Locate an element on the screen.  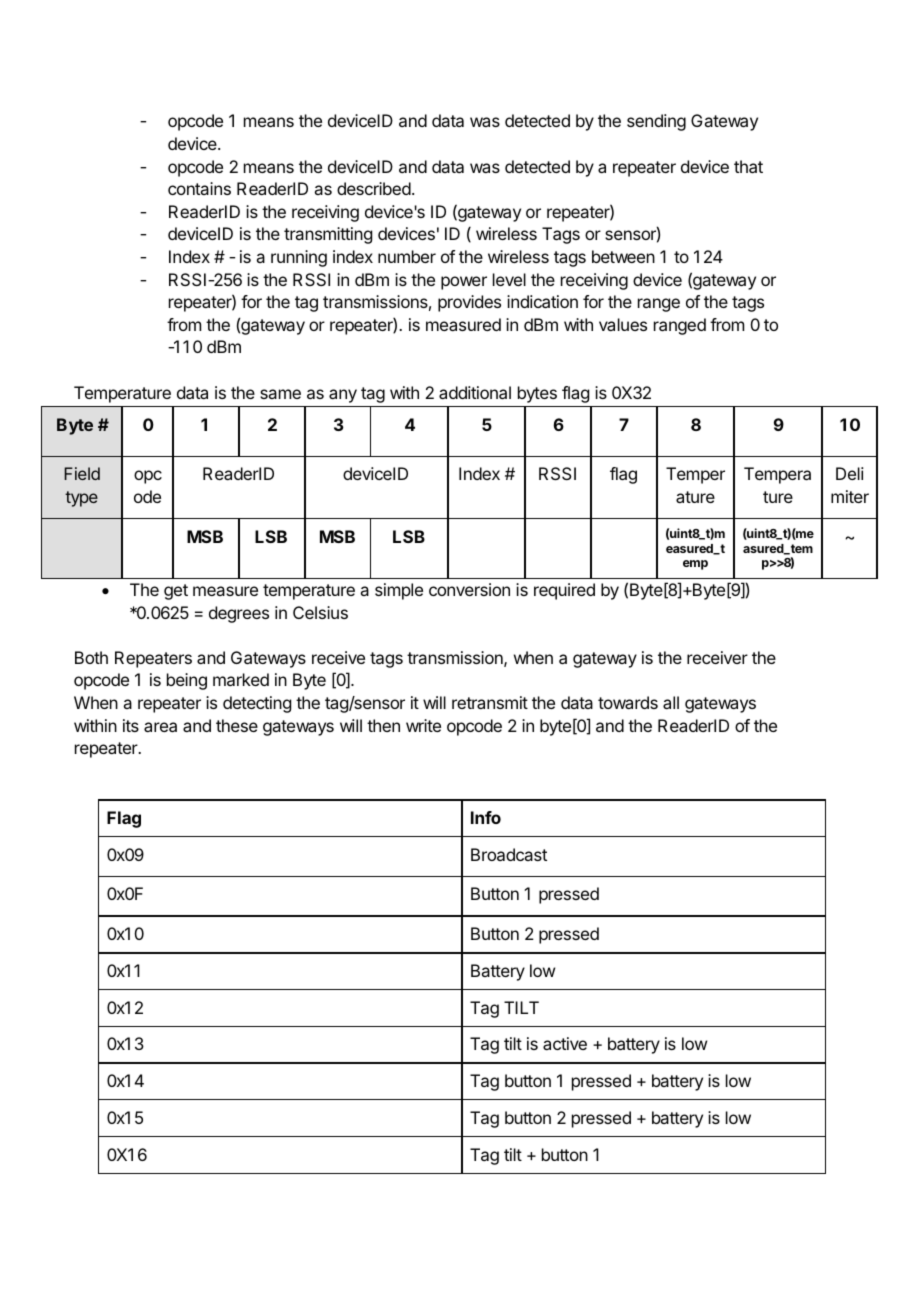
conversion is located at coordinates (469, 589).
